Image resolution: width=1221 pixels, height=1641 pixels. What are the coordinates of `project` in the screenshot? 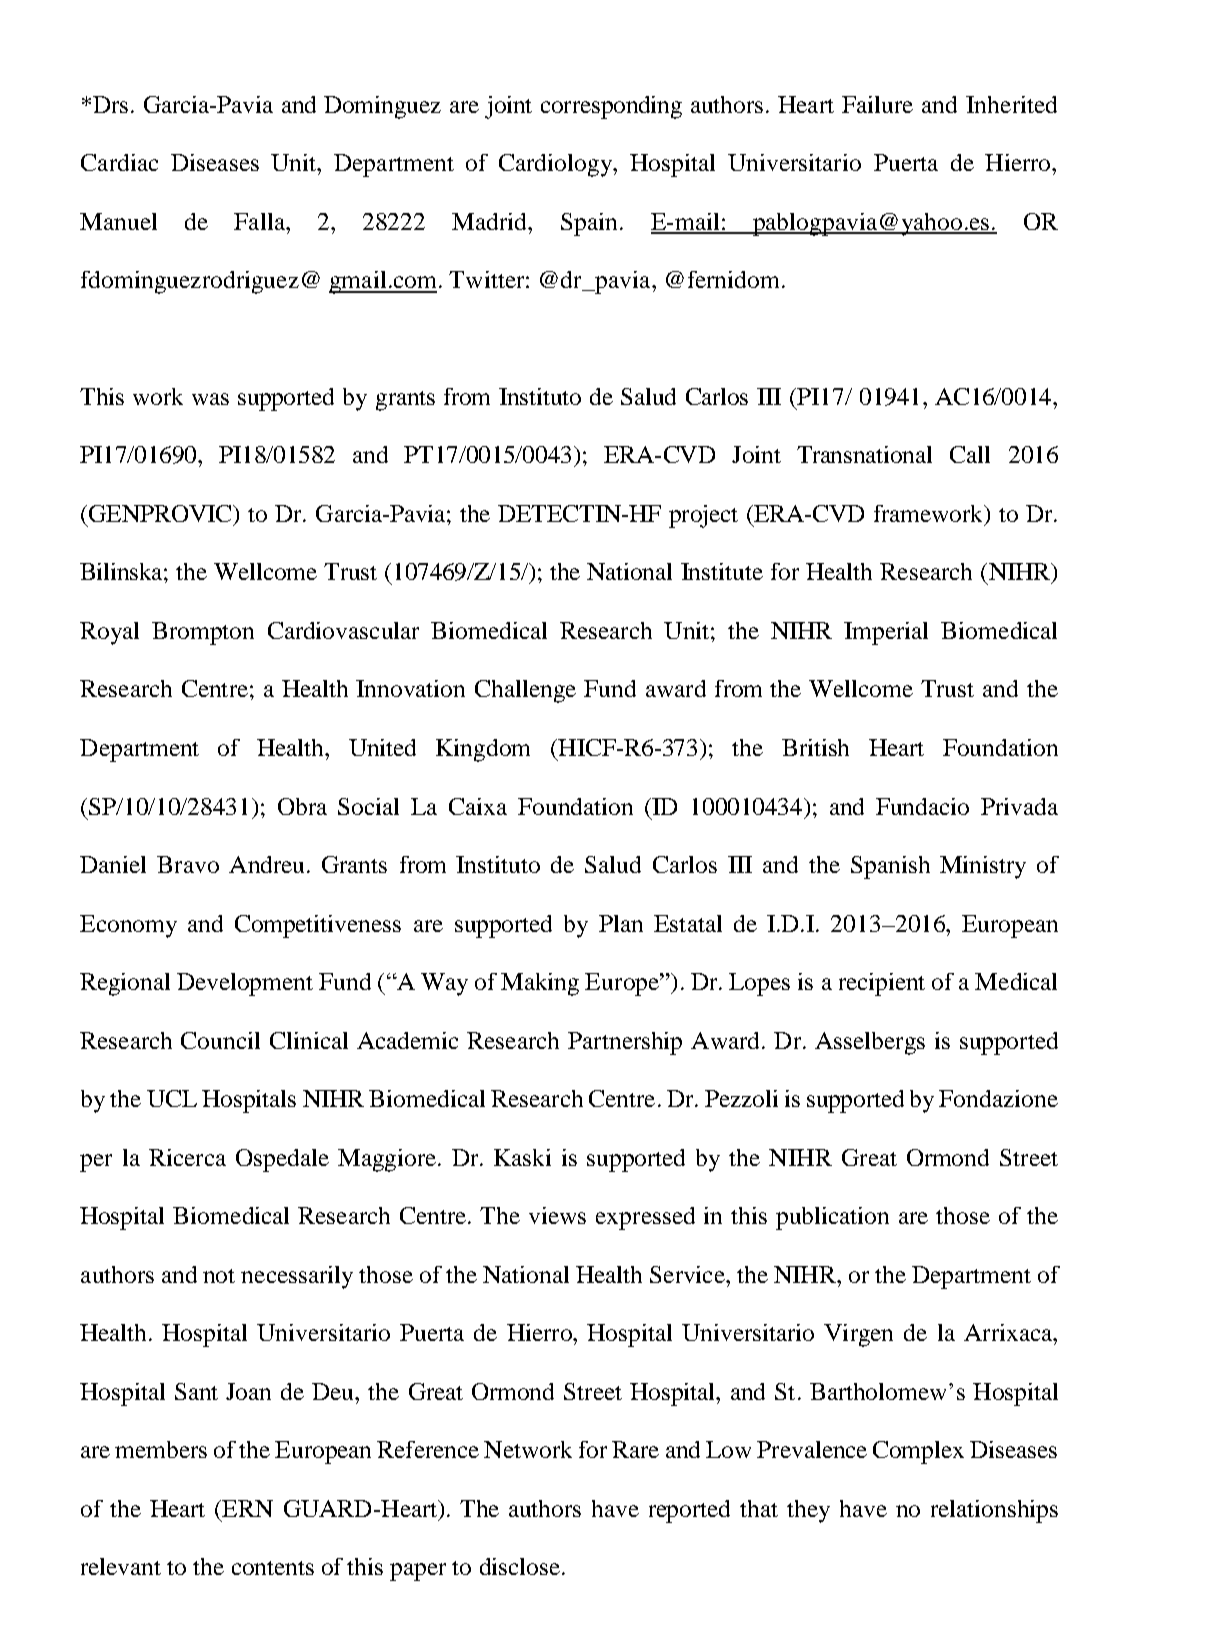 It's located at (703, 516).
